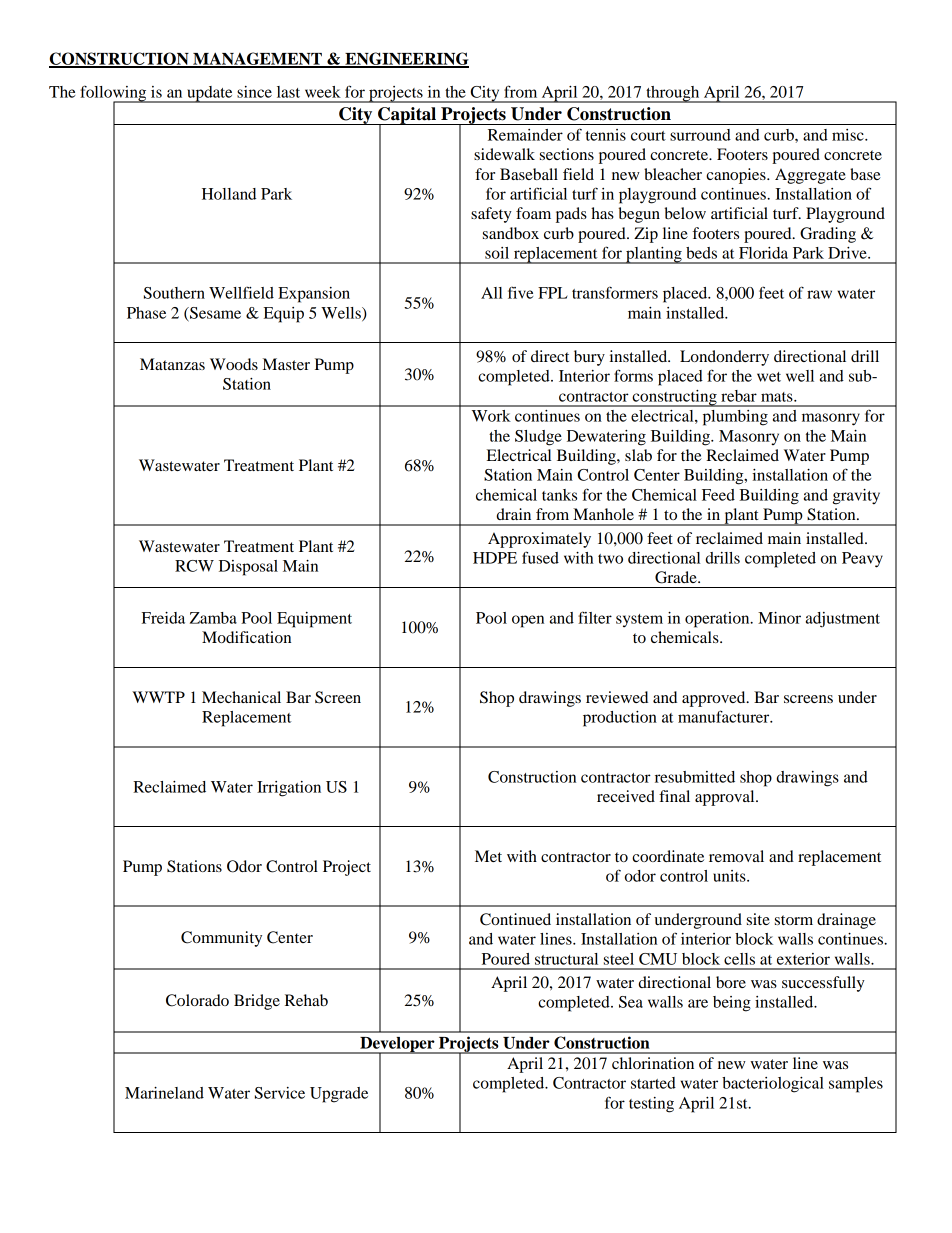  What do you see at coordinates (210, 94) in the page?
I see `update` at bounding box center [210, 94].
